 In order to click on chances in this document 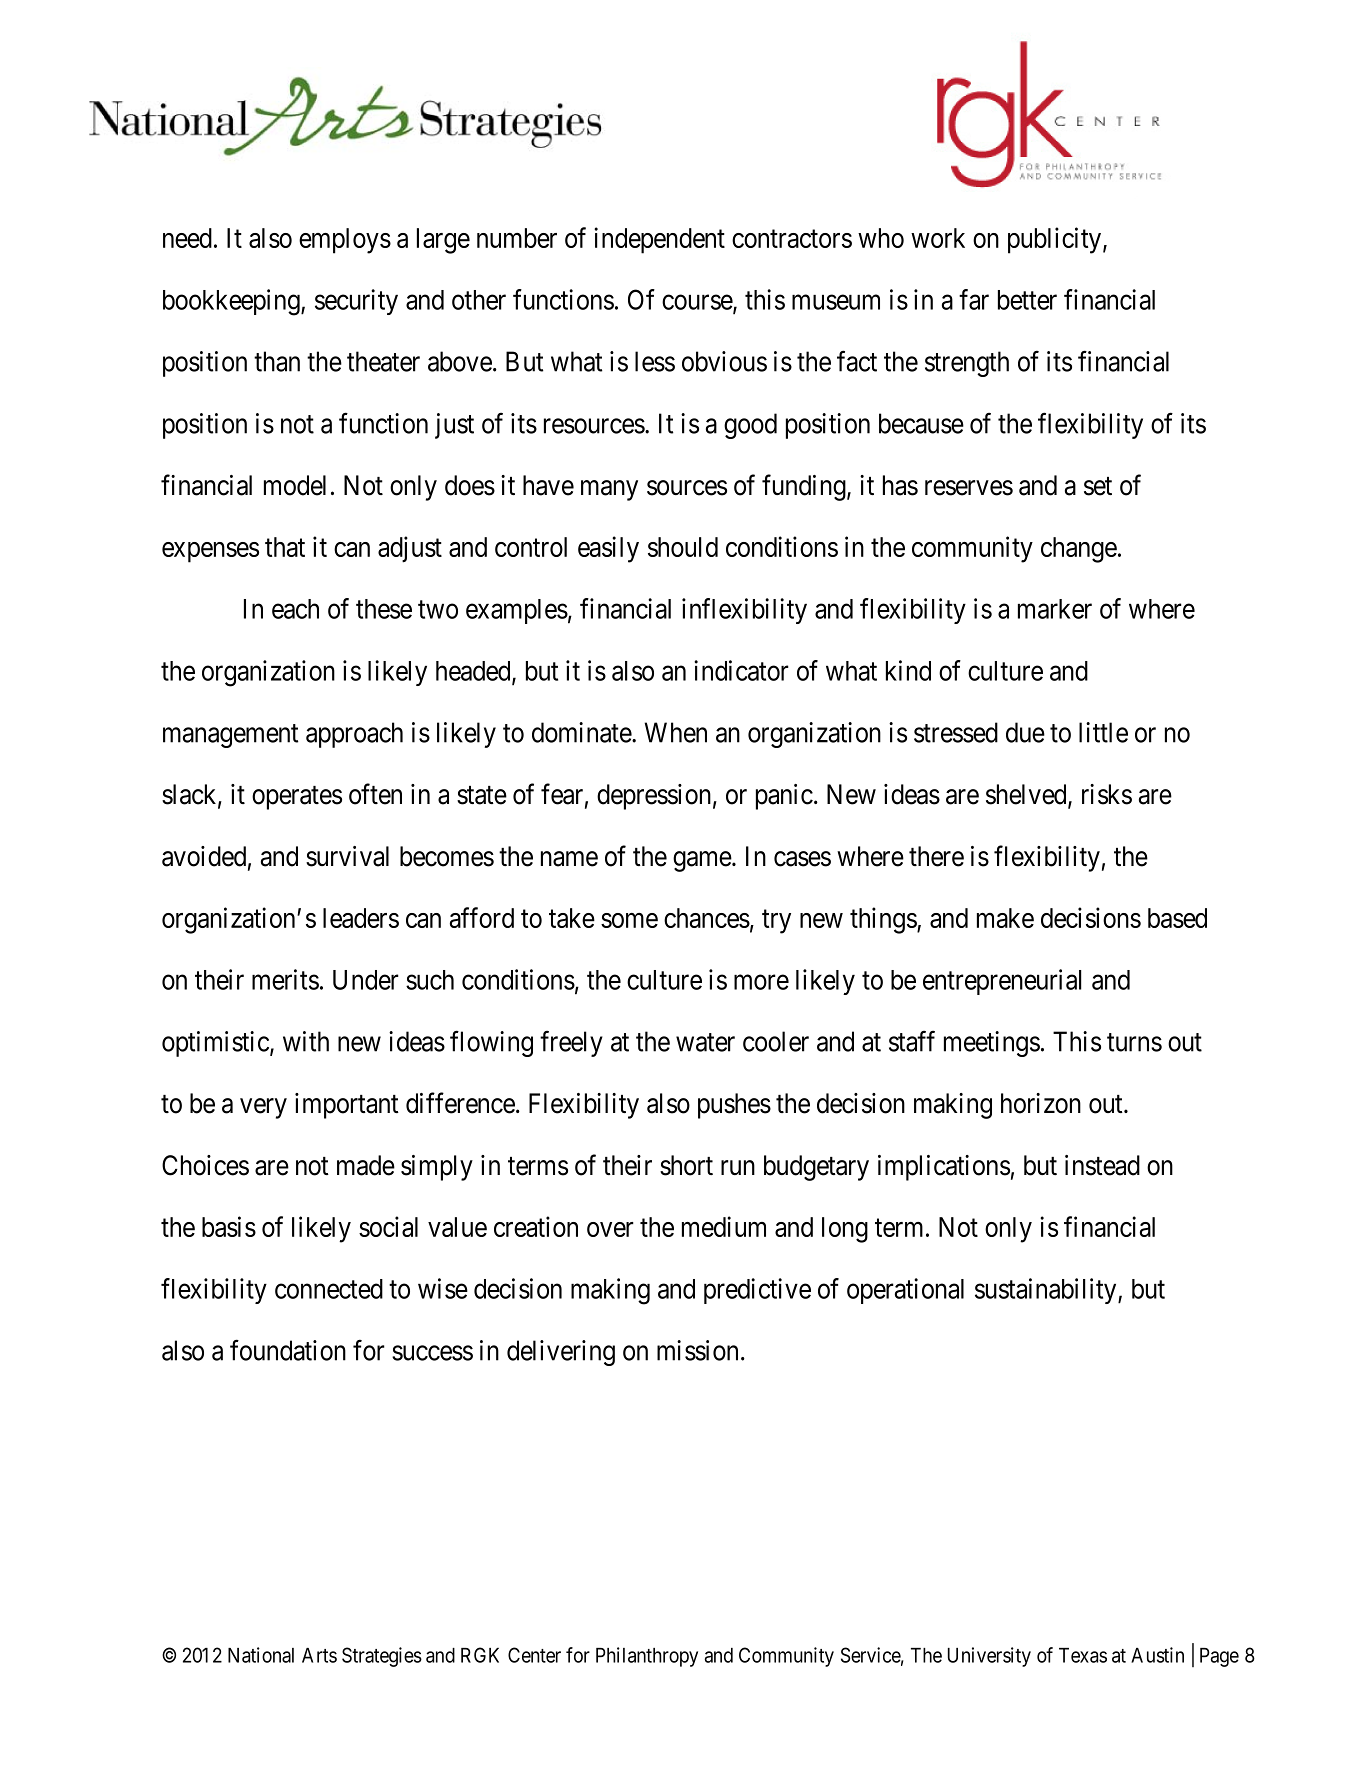, I will do `click(707, 918)`.
